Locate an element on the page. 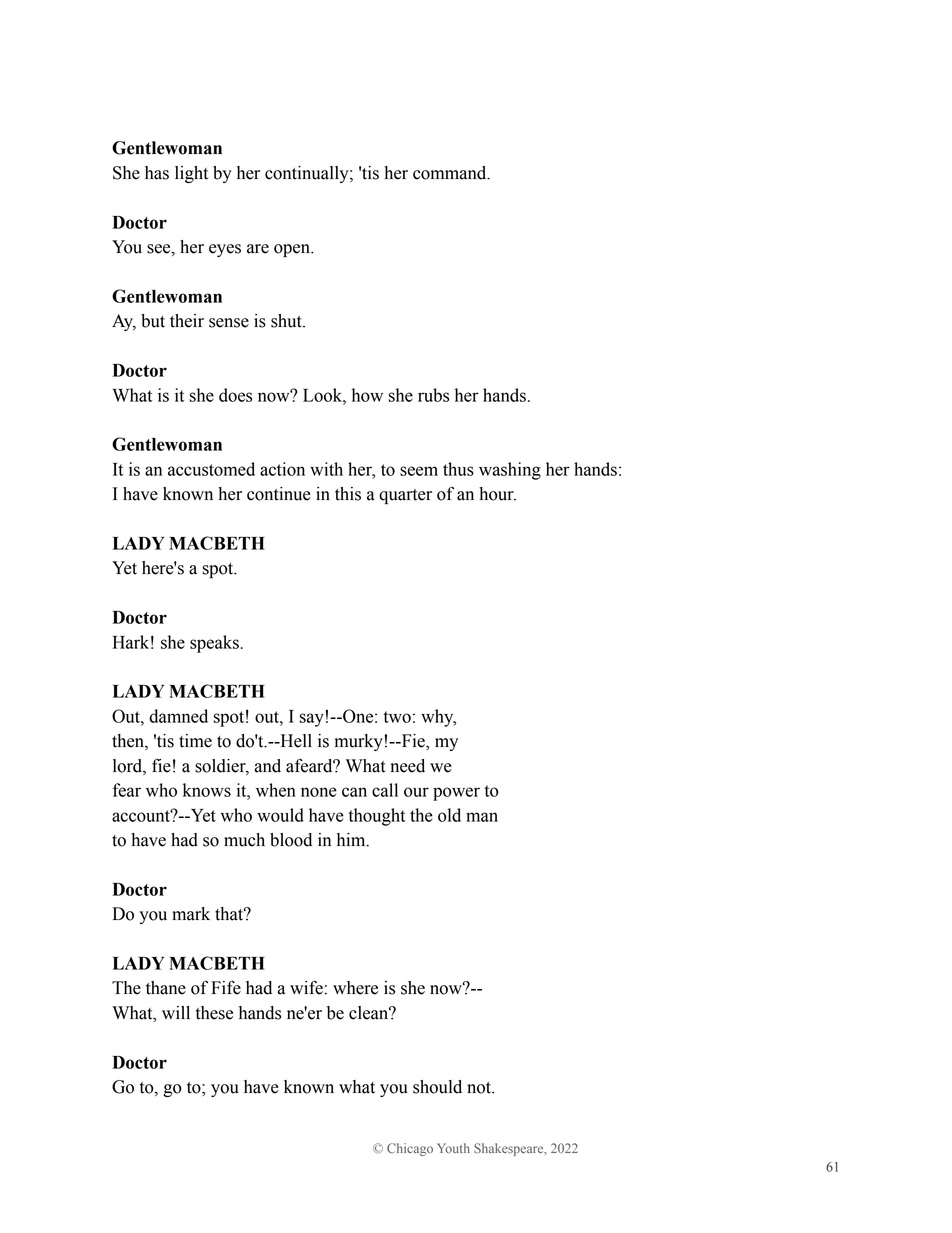 The width and height of the image is (952, 1233). Chicago is located at coordinates (410, 1149).
